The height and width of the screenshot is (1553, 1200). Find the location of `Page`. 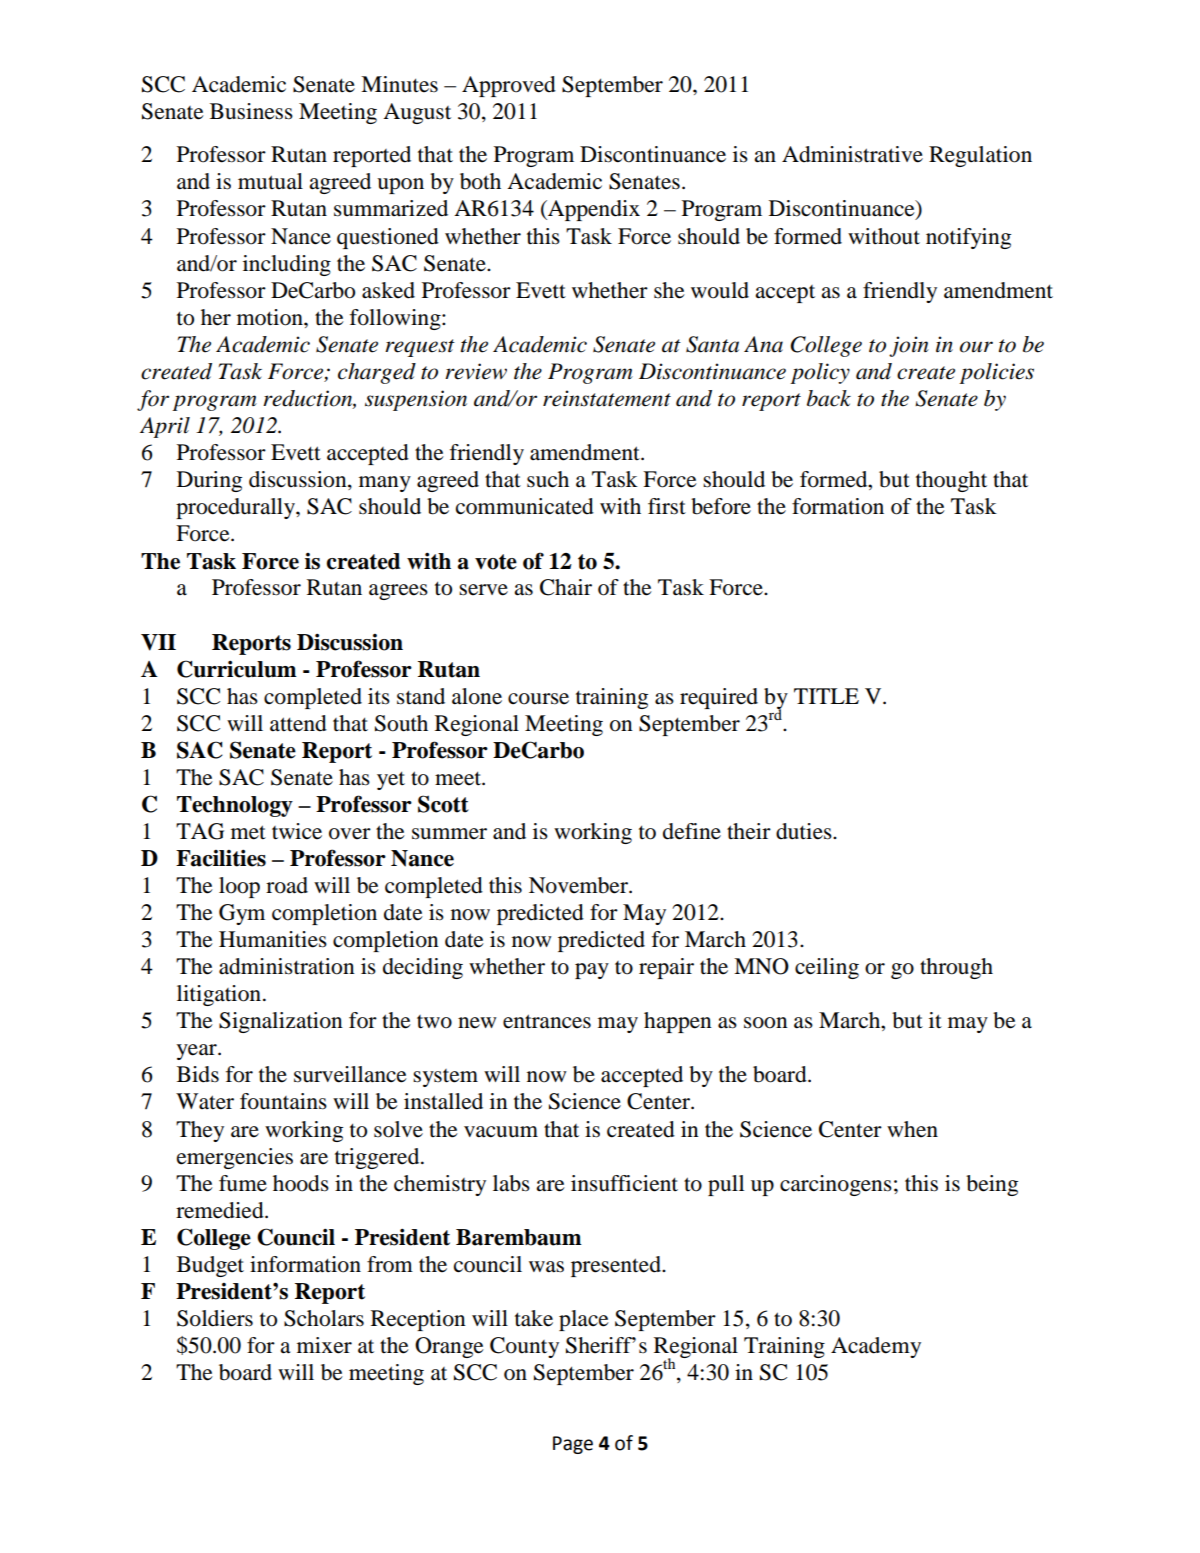

Page is located at coordinates (573, 1445).
